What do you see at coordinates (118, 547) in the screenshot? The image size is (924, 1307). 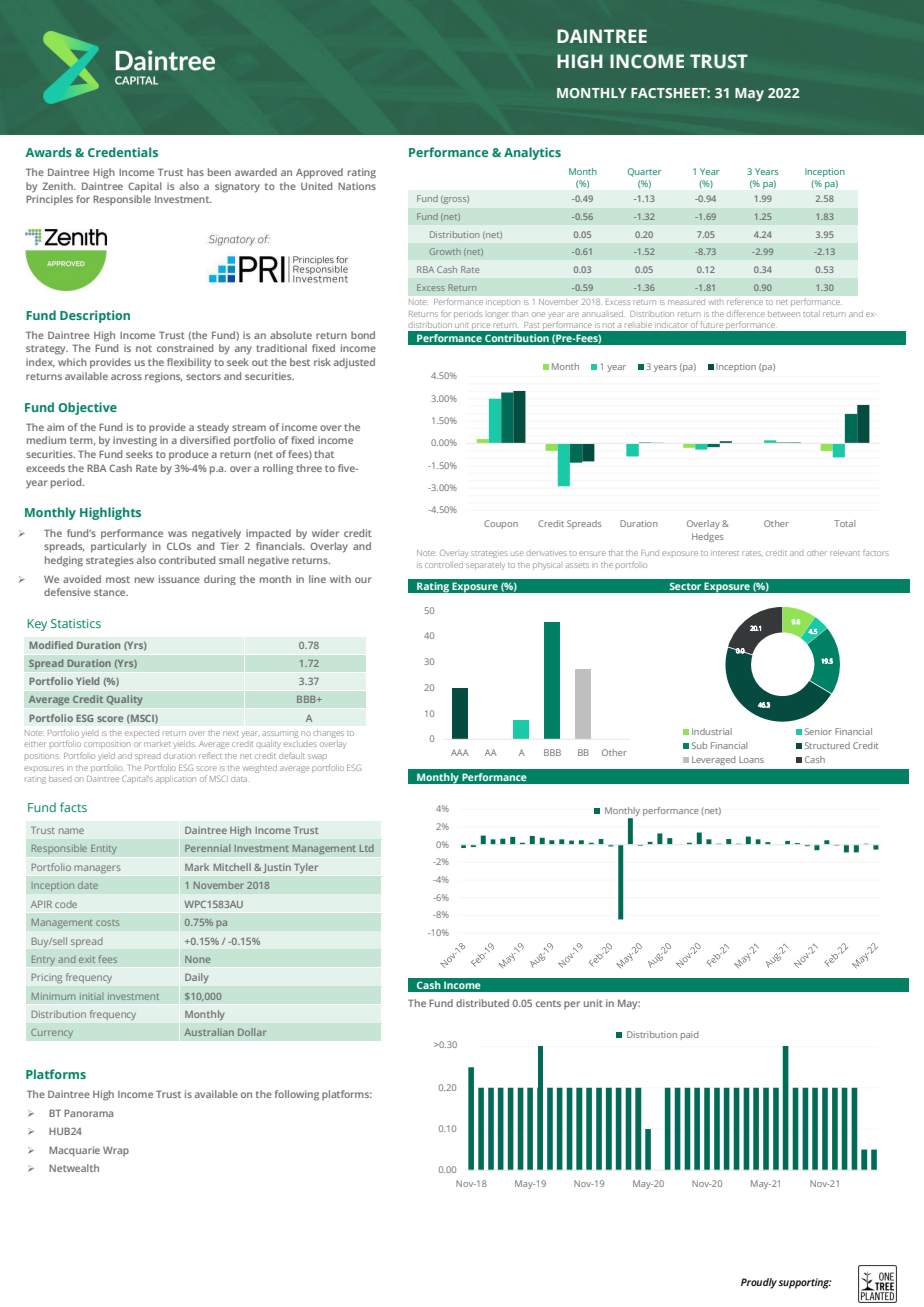 I see `particularly` at bounding box center [118, 547].
